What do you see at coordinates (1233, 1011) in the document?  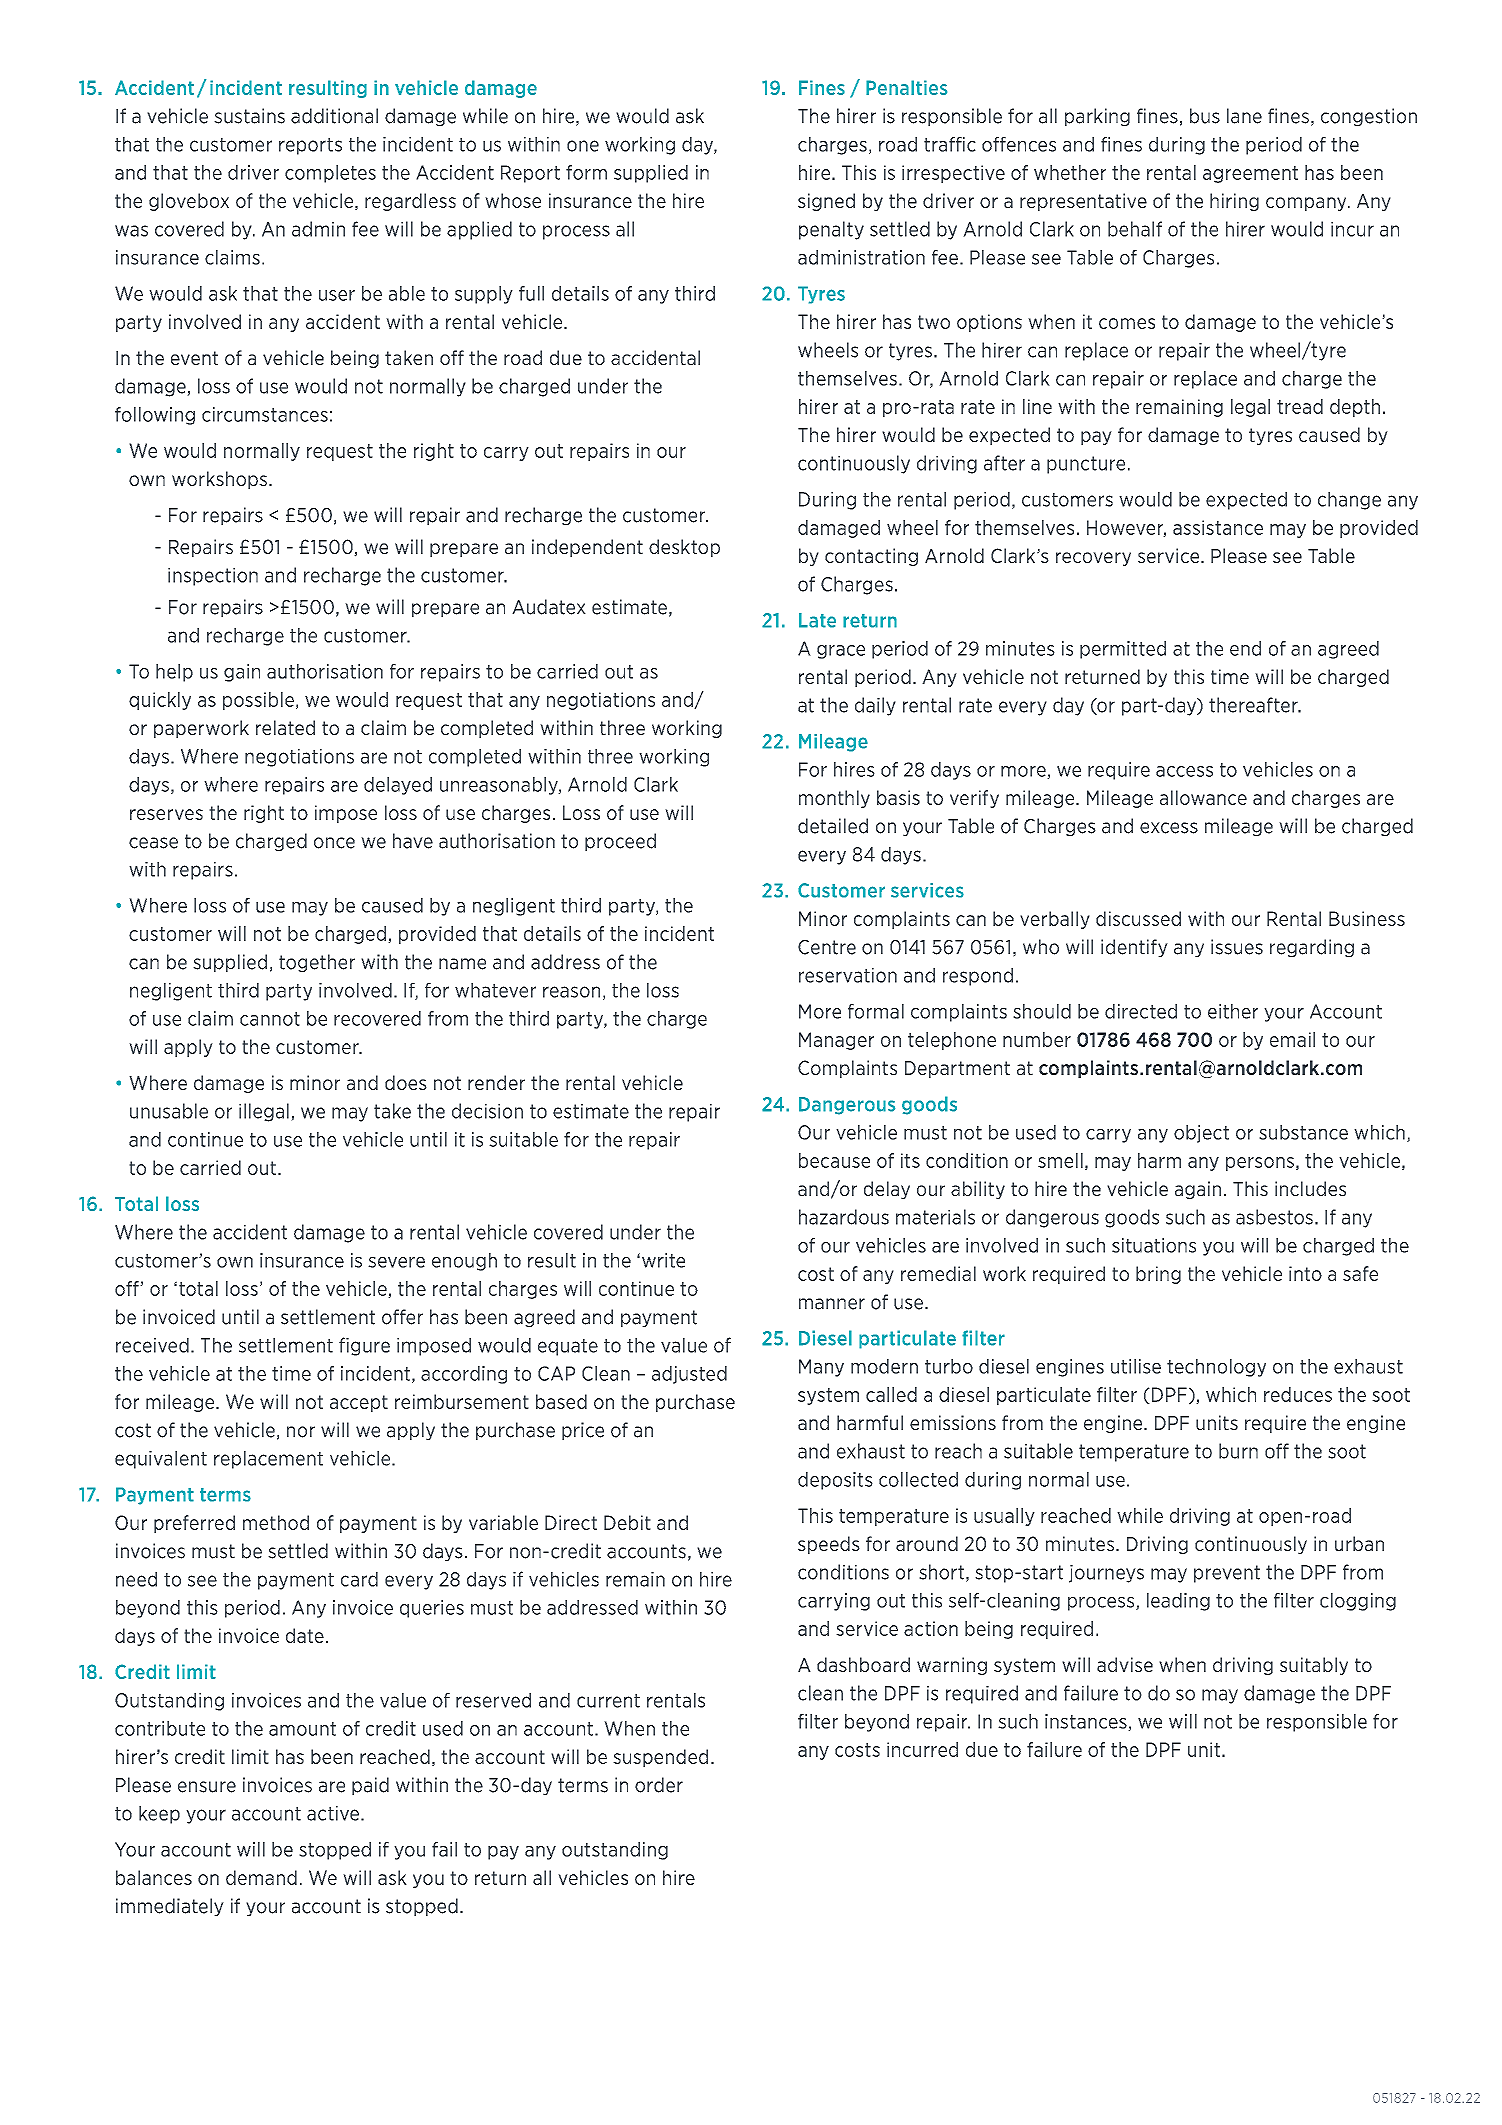 I see `either` at bounding box center [1233, 1011].
